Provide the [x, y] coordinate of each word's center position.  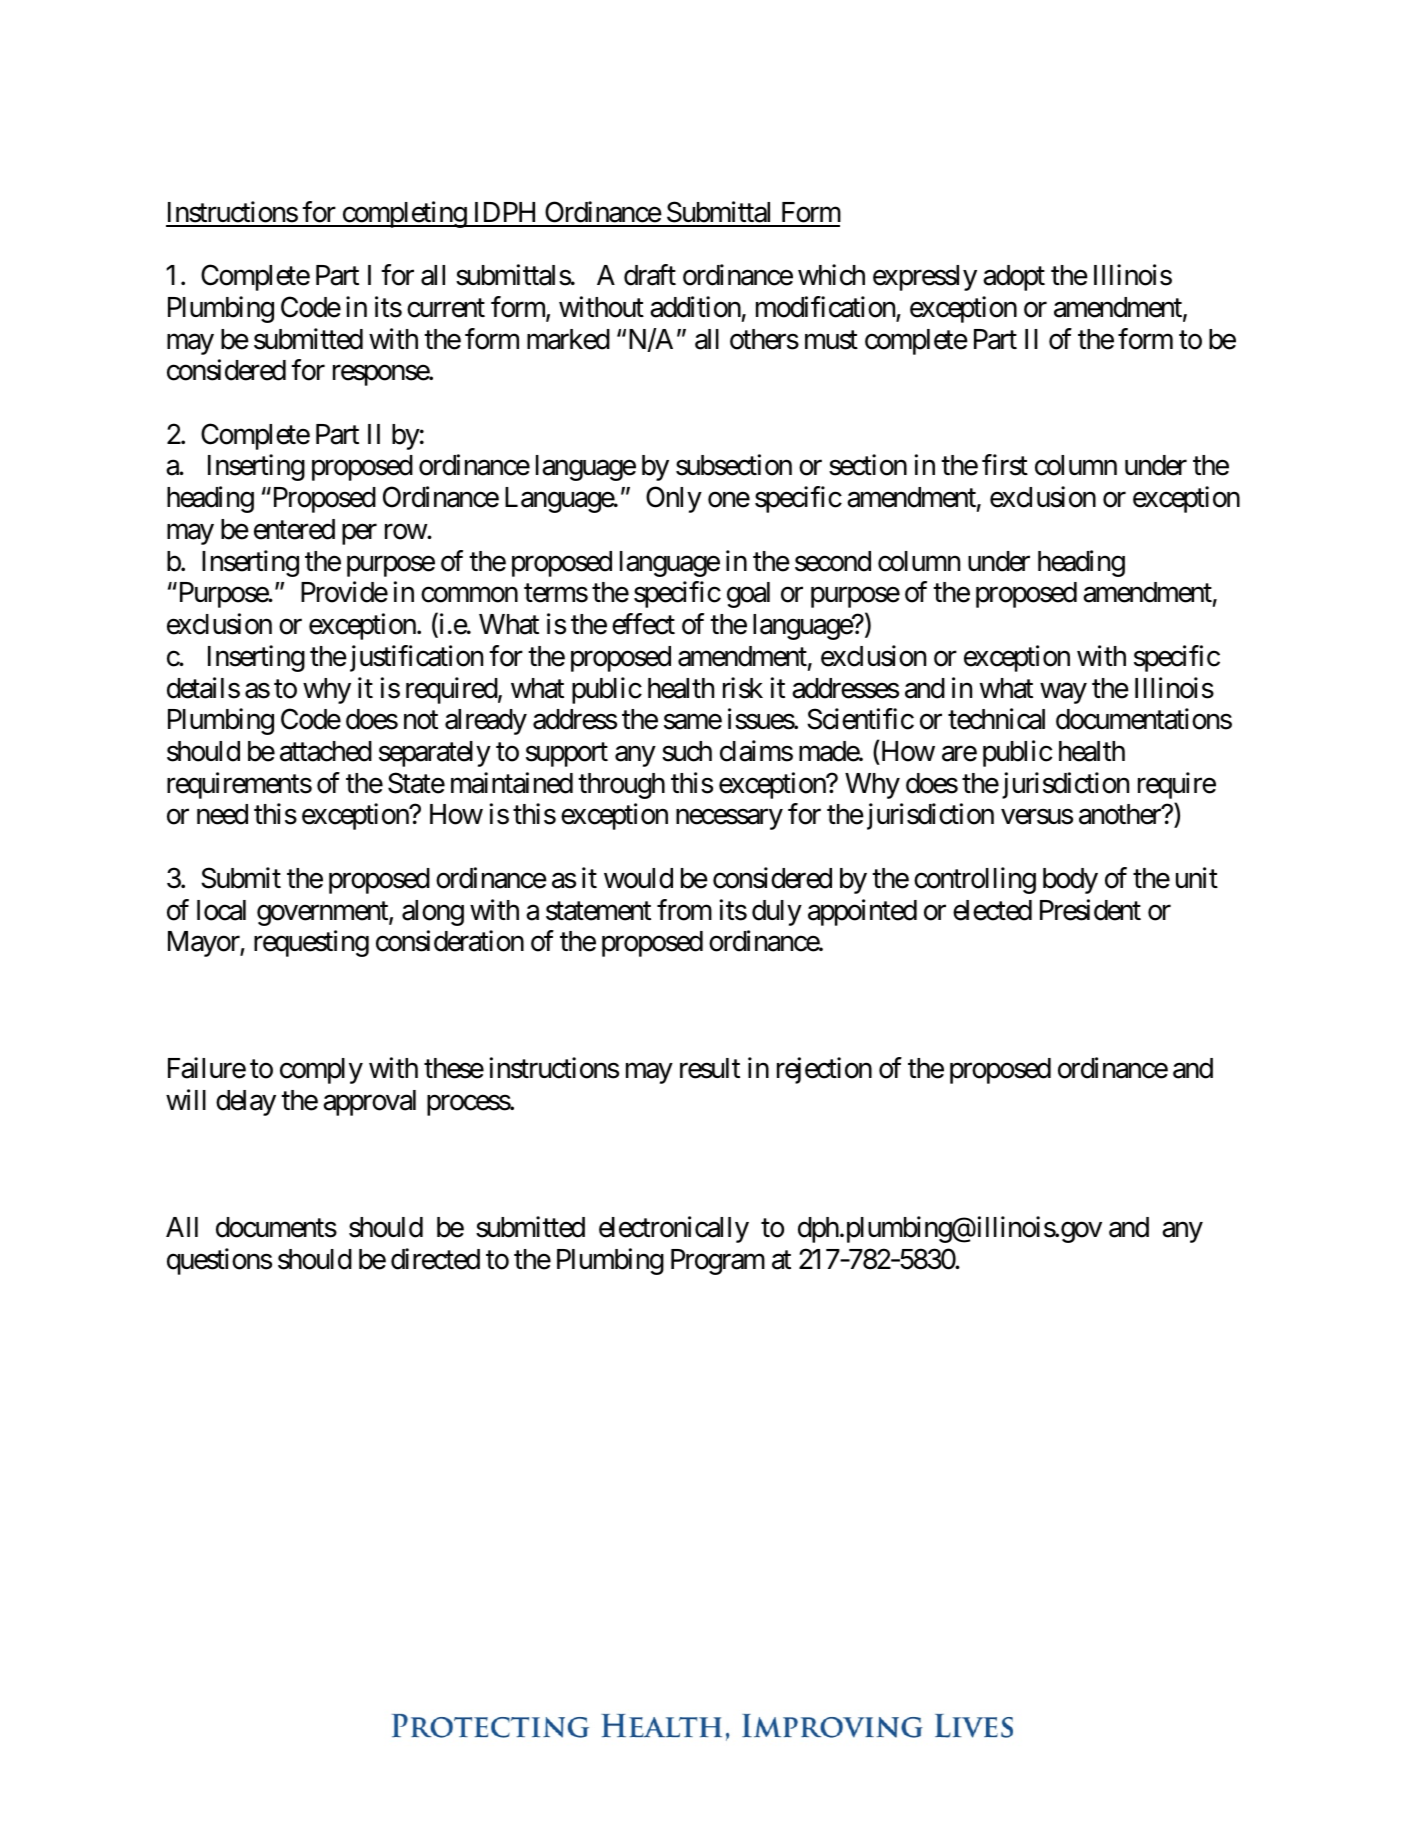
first [1005, 465]
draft [650, 275]
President [1090, 910]
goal [748, 595]
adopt [1014, 278]
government [323, 914]
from [684, 910]
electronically [674, 1229]
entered [294, 529]
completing [404, 214]
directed [435, 1259]
